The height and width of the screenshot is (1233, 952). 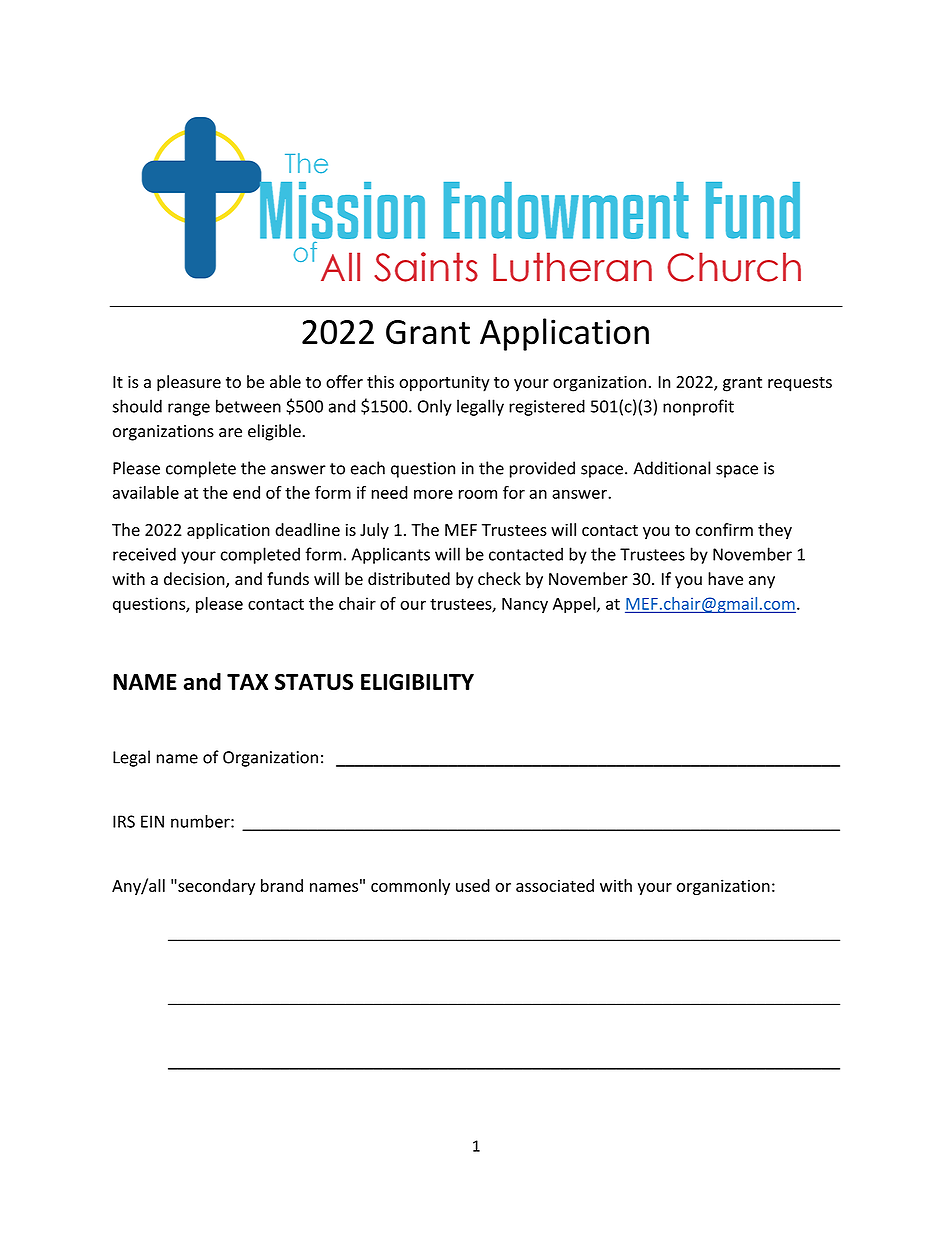 What do you see at coordinates (247, 682) in the screenshot?
I see `TAX` at bounding box center [247, 682].
